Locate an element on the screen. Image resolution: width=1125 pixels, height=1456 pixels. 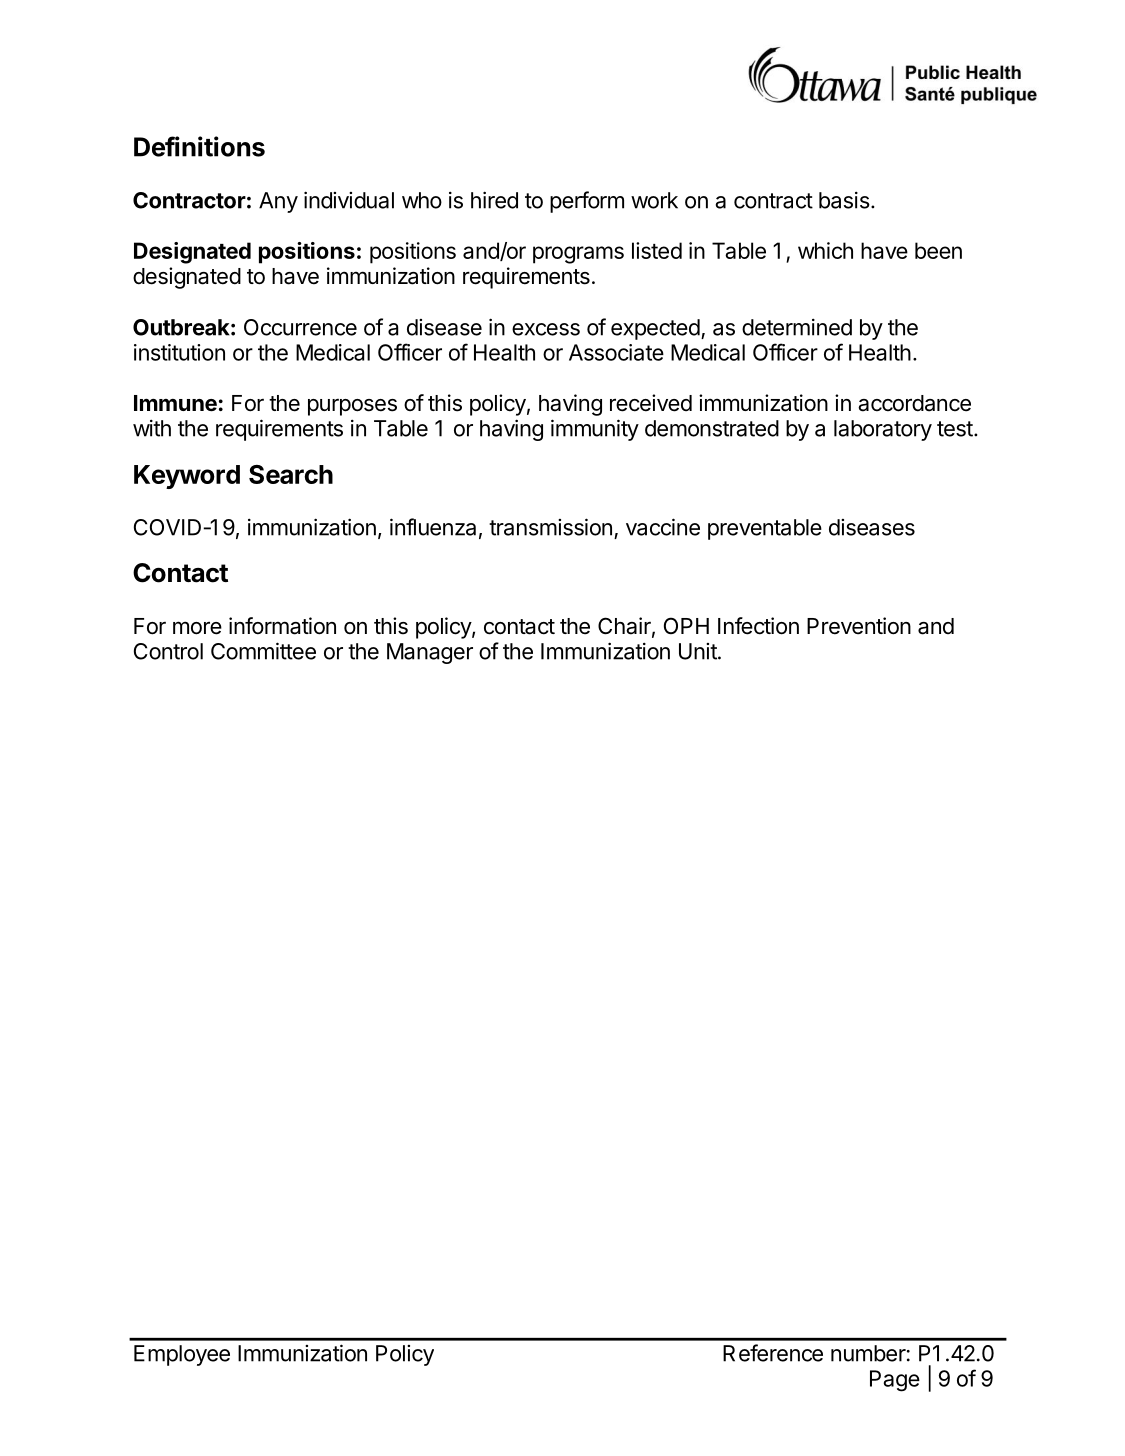
Immune is located at coordinates (175, 403).
